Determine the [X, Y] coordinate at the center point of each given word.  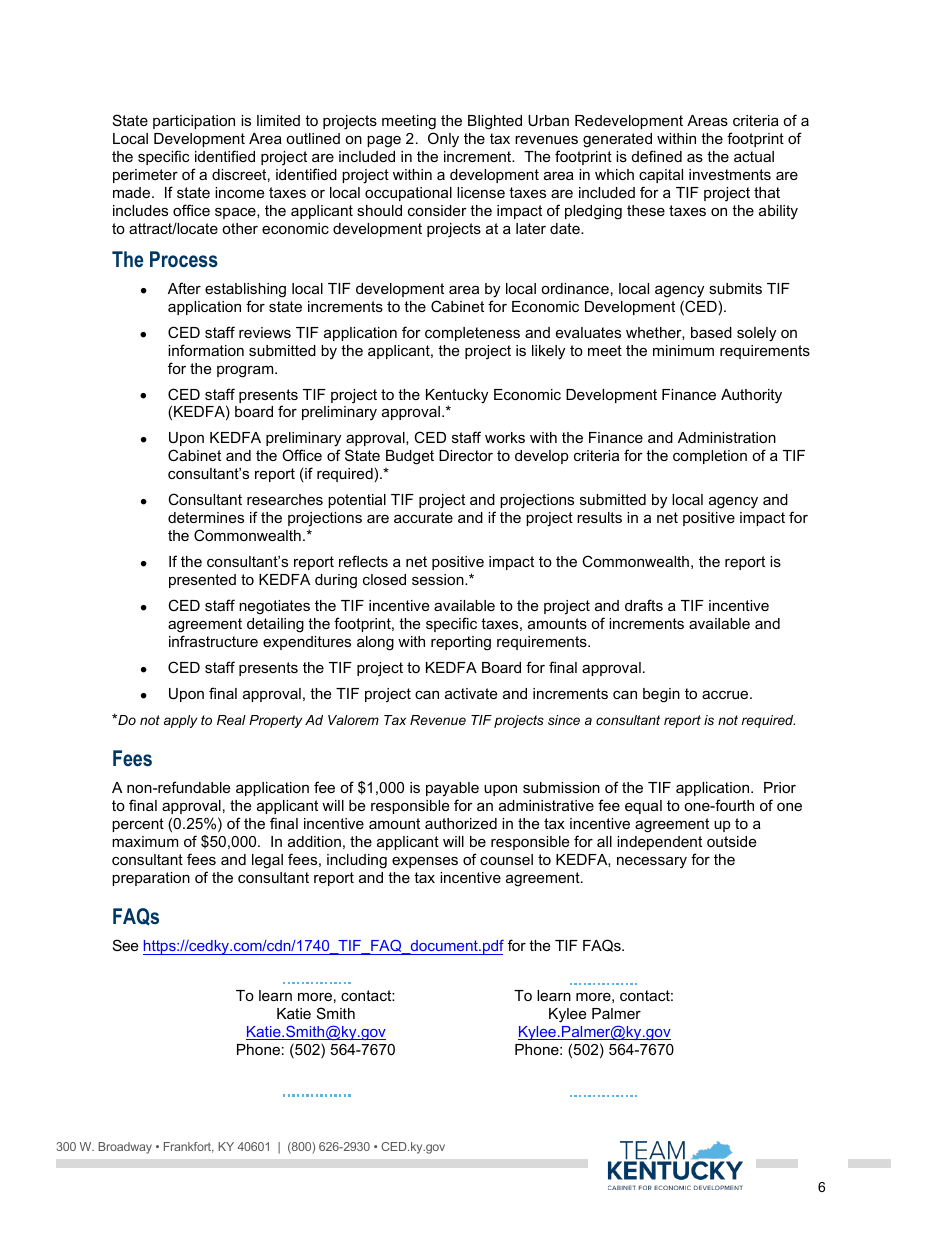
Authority [751, 396]
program [246, 372]
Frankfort [189, 1147]
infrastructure [213, 641]
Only [443, 140]
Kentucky [457, 397]
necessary [652, 862]
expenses [425, 862]
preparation [151, 879]
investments [730, 174]
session [439, 579]
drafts [644, 605]
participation [194, 122]
